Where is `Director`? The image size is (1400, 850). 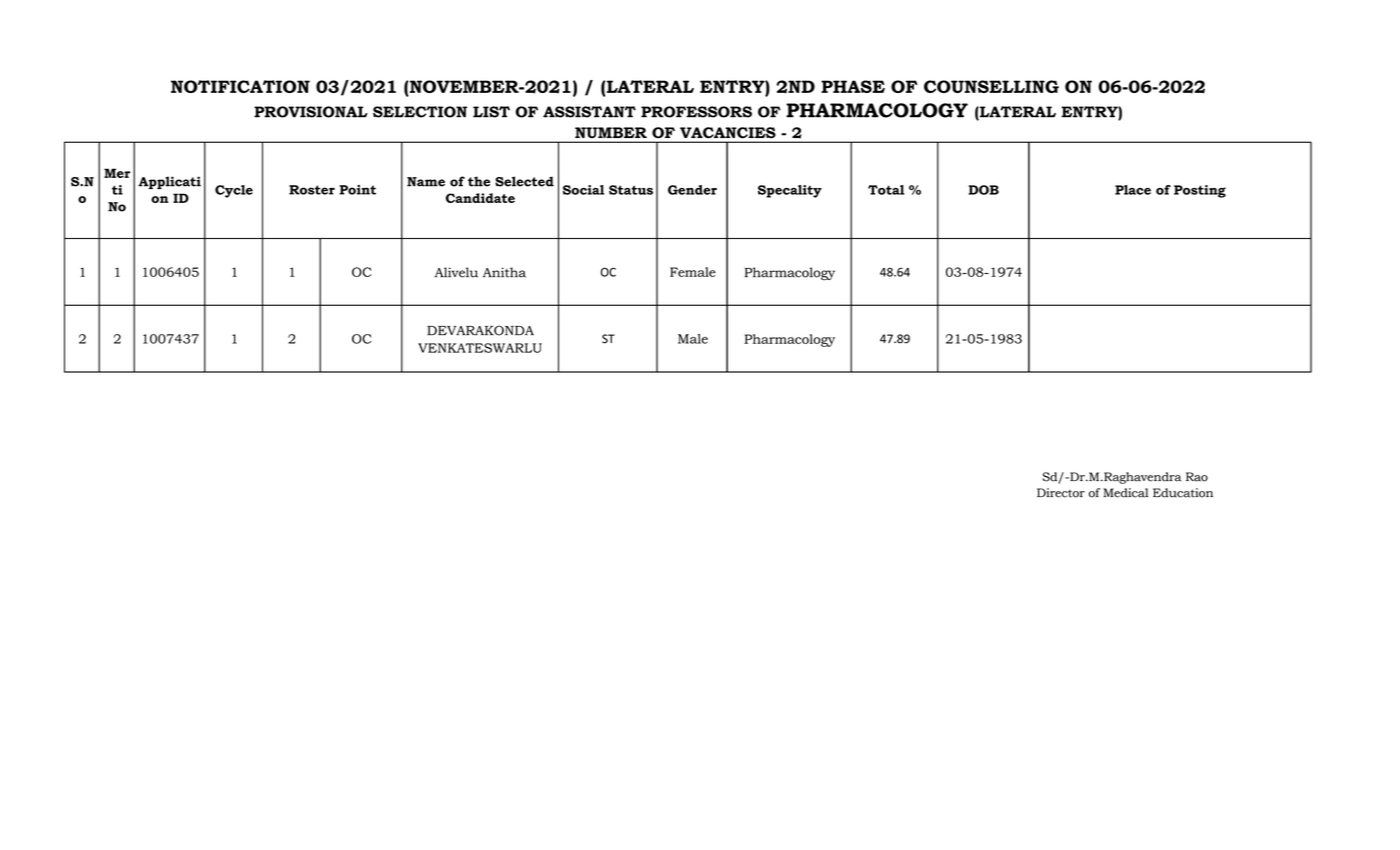 Director is located at coordinates (1061, 493).
